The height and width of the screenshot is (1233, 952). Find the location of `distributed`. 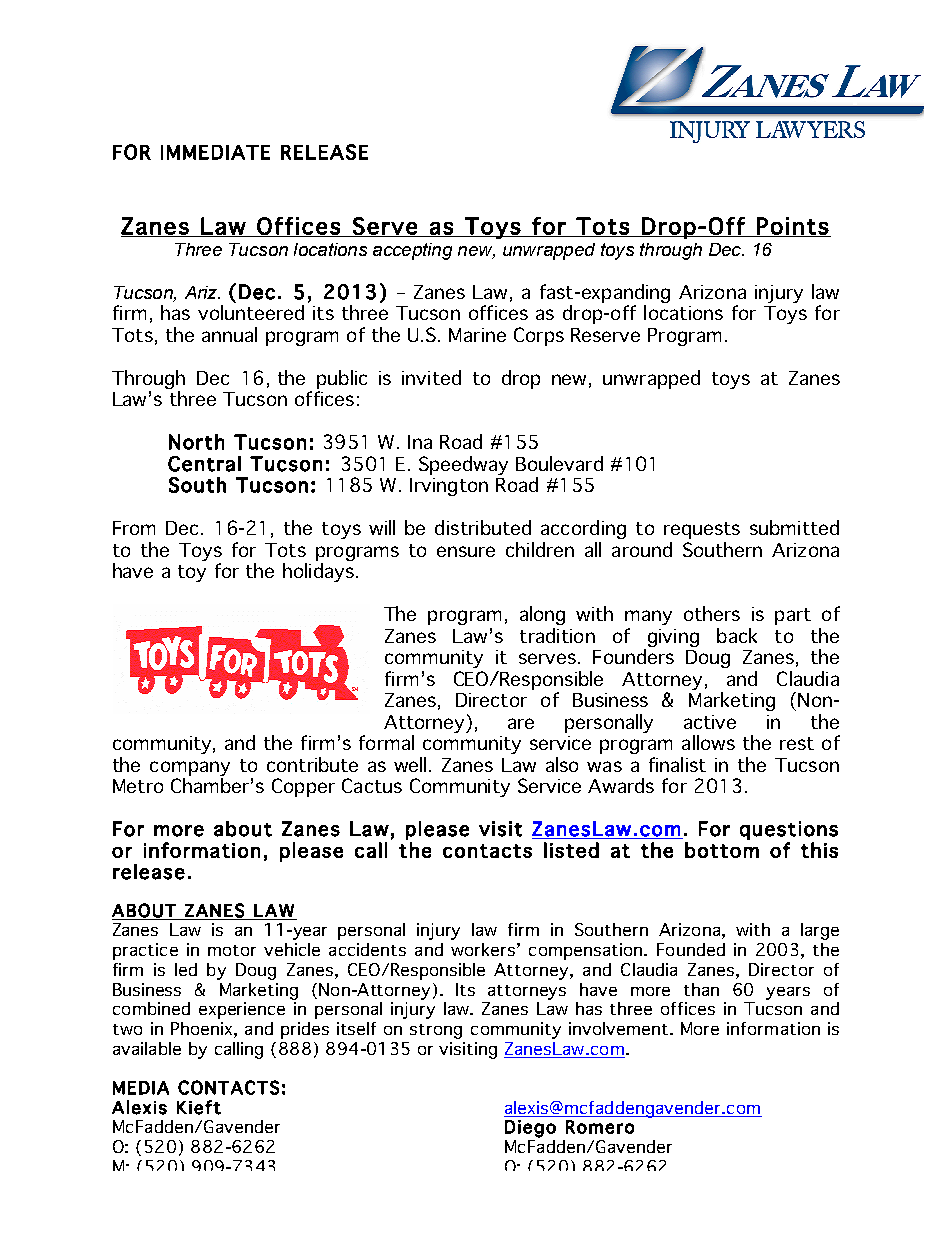

distributed is located at coordinates (483, 527).
